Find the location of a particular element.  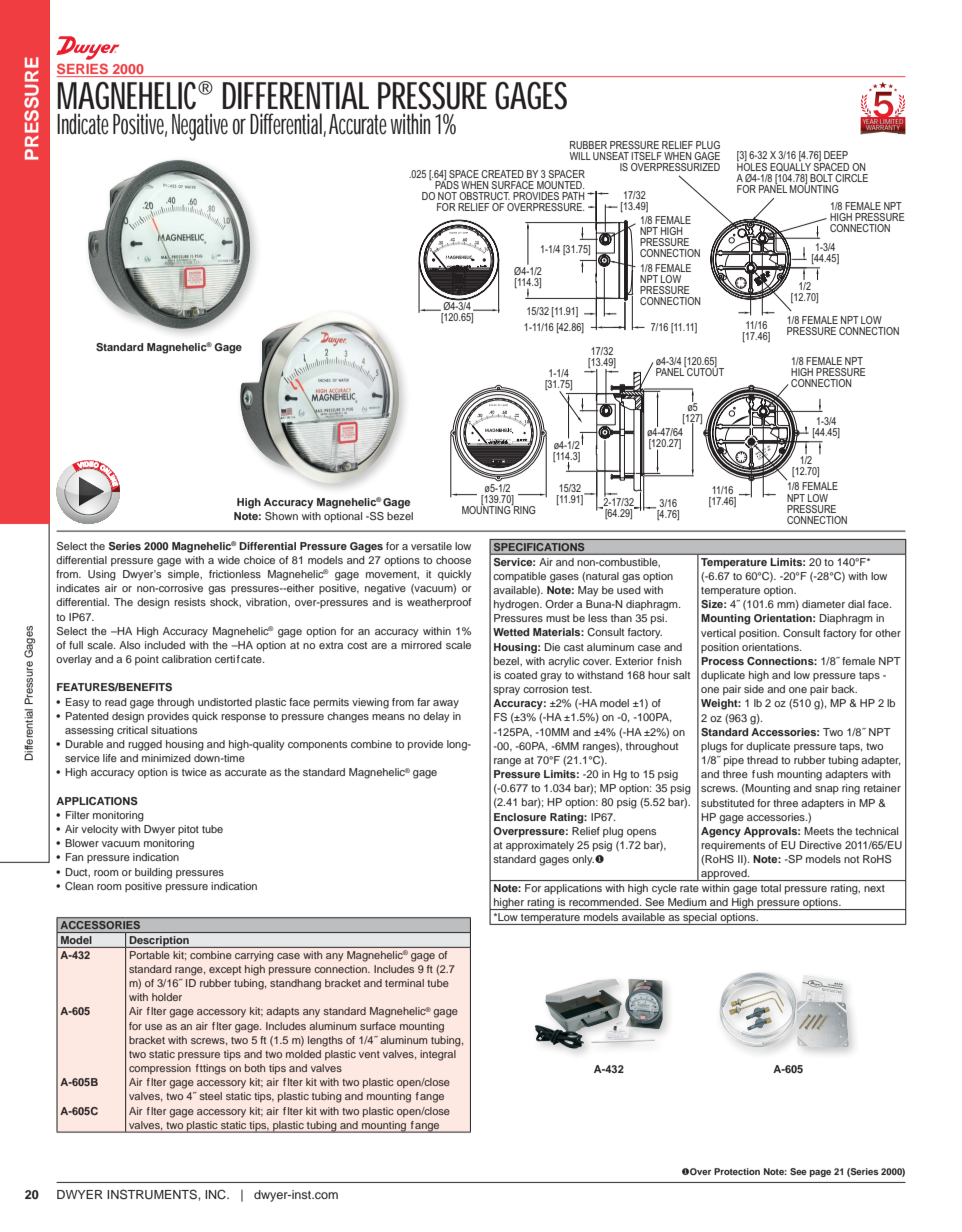

building is located at coordinates (153, 873).
